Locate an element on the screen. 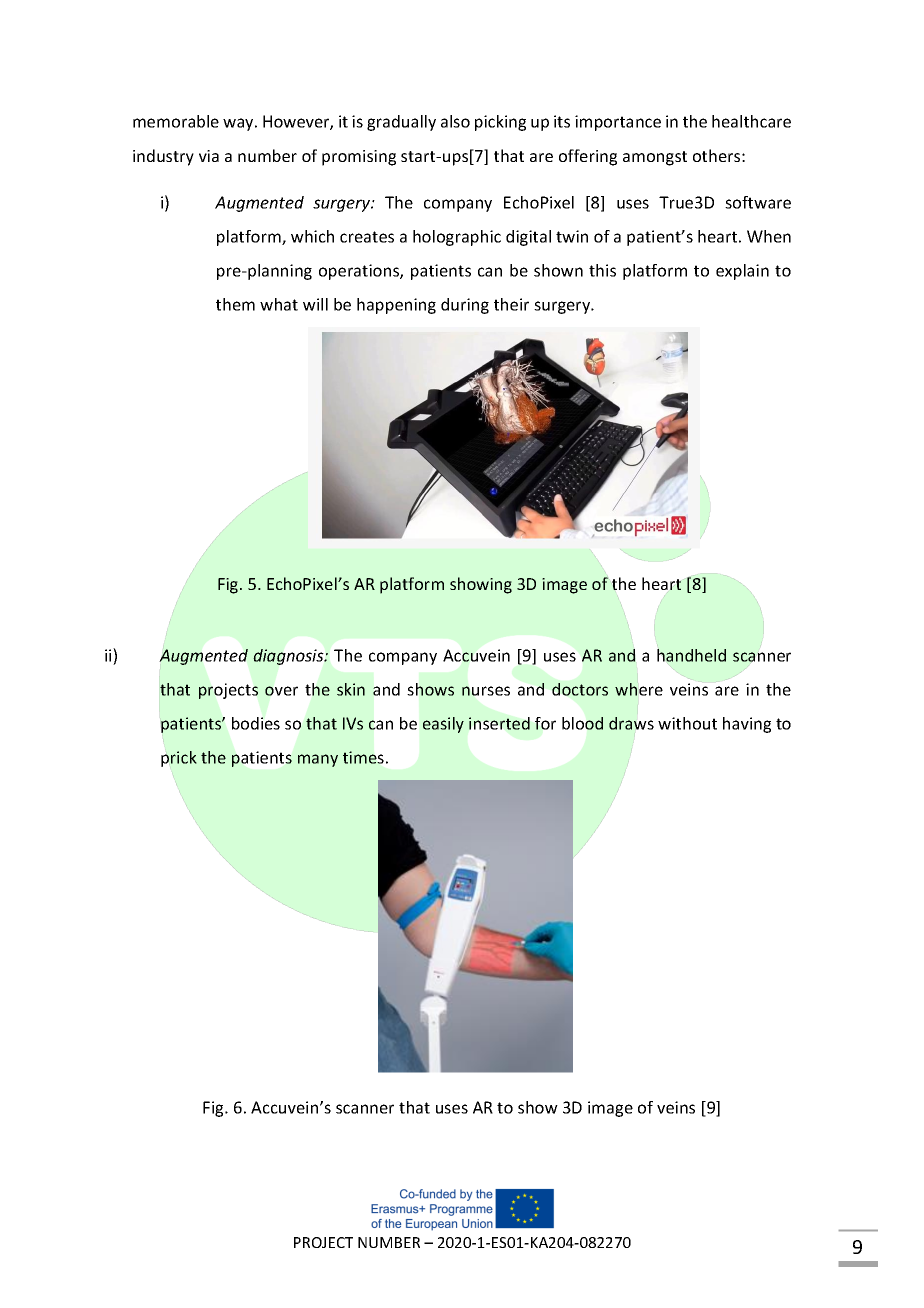 The image size is (924, 1308). explain is located at coordinates (742, 272).
